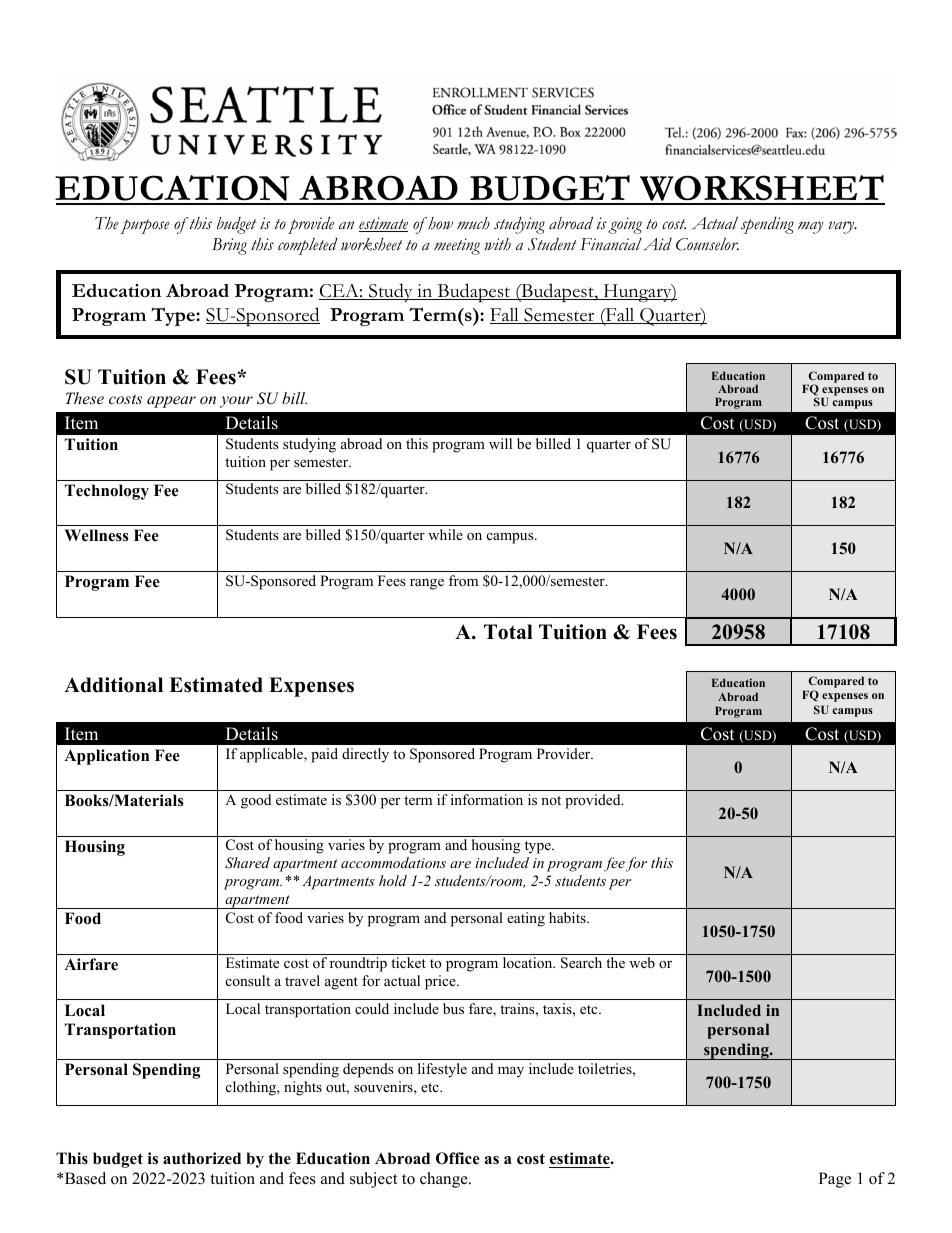 This page has height=1233, width=952. I want to click on Counselor, so click(707, 244).
